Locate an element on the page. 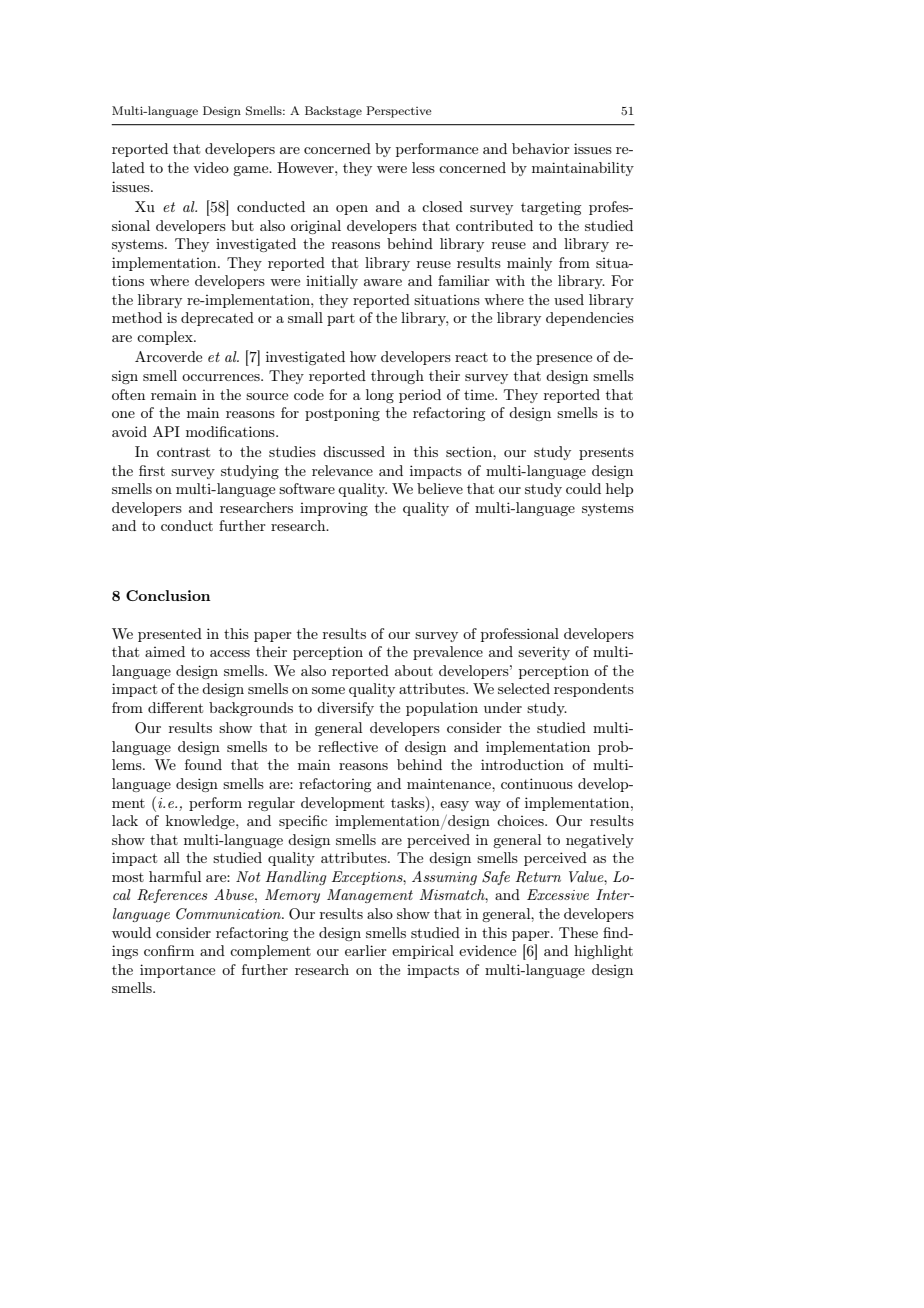 The image size is (924, 1308). long is located at coordinates (380, 396).
